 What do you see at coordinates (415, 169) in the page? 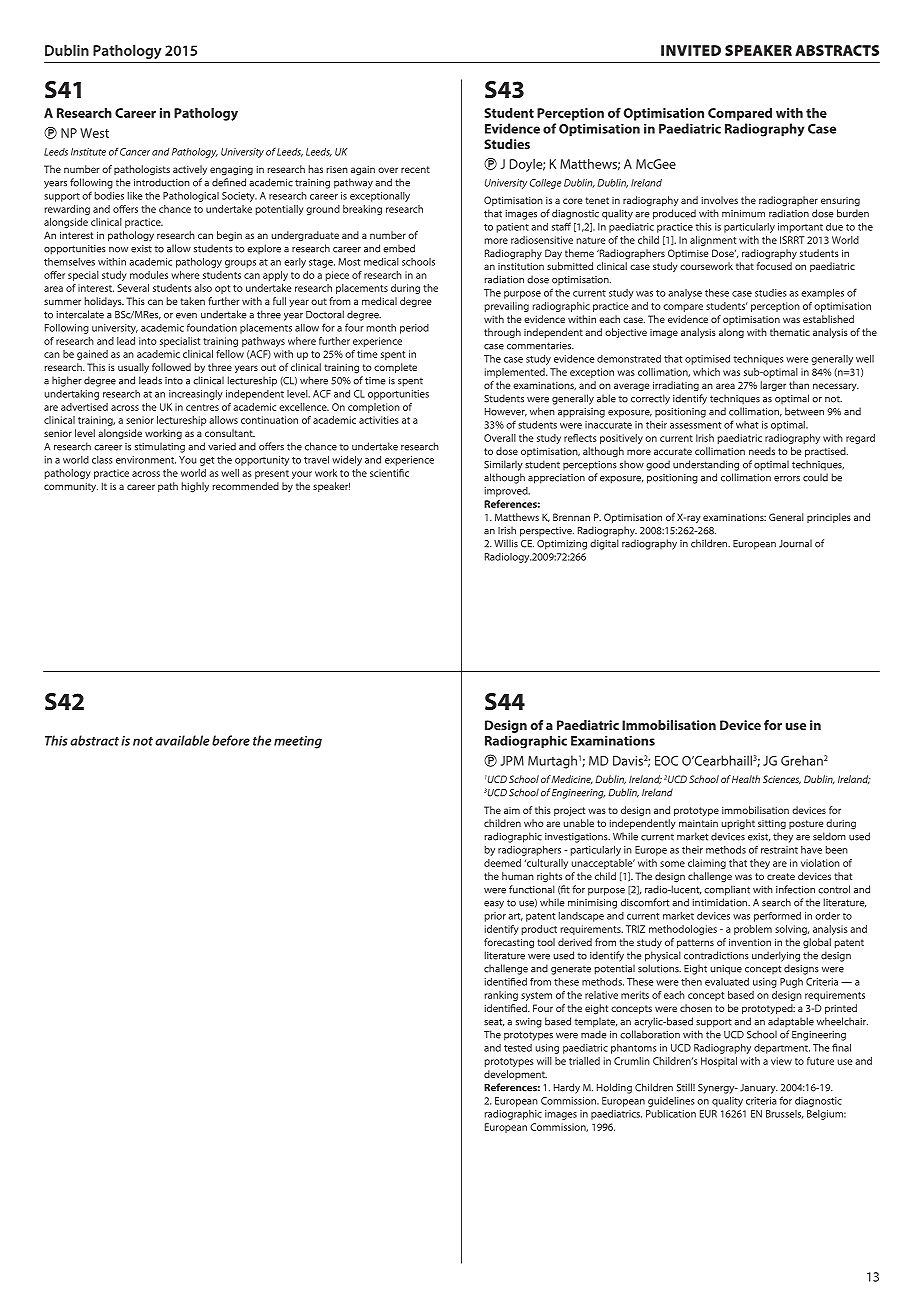
I see `recent` at bounding box center [415, 169].
